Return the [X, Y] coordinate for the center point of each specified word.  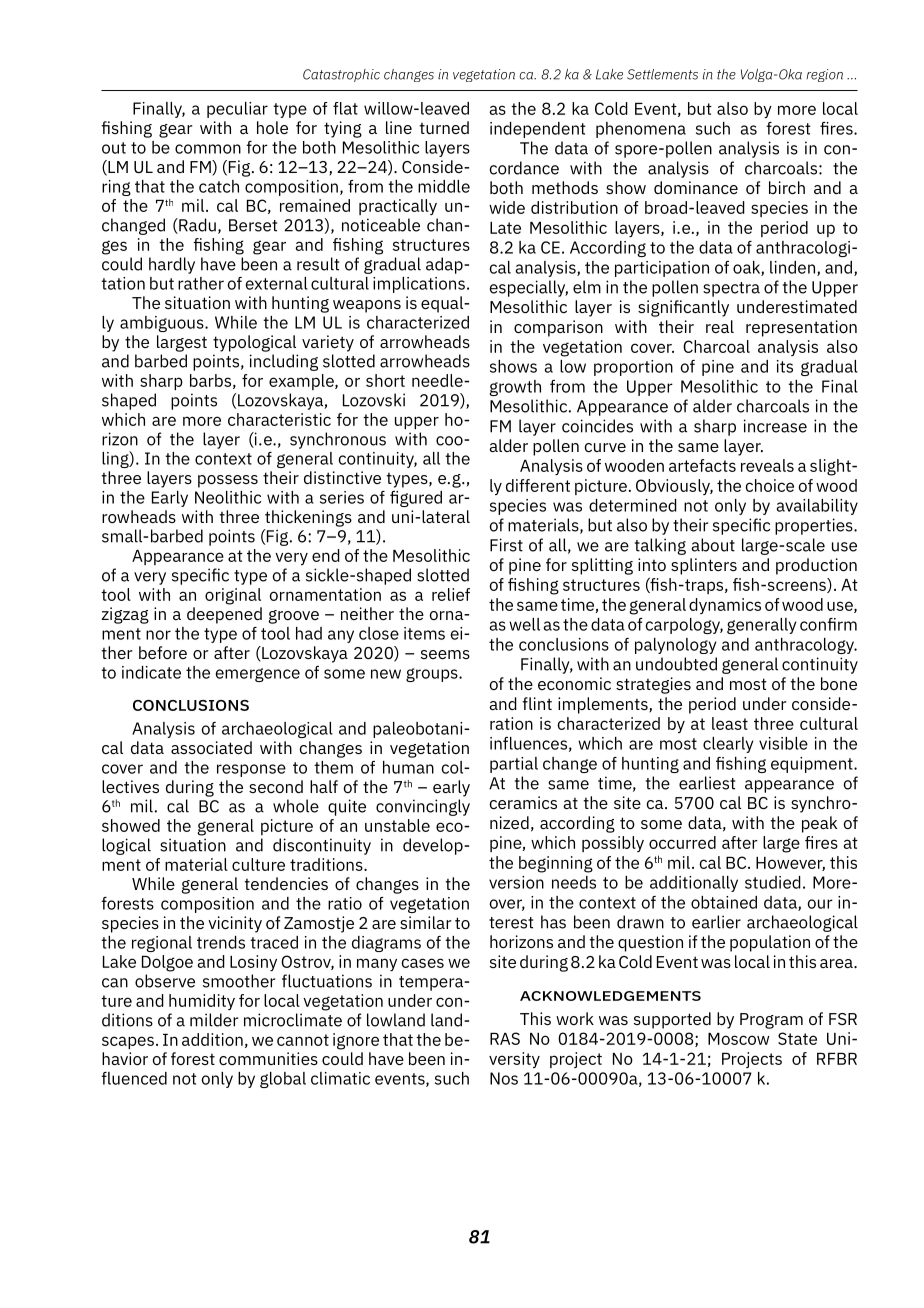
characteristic [279, 419]
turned [444, 127]
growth [515, 388]
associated [211, 747]
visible [783, 743]
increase [775, 426]
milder [214, 1020]
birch [787, 187]
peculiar [237, 110]
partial [514, 765]
